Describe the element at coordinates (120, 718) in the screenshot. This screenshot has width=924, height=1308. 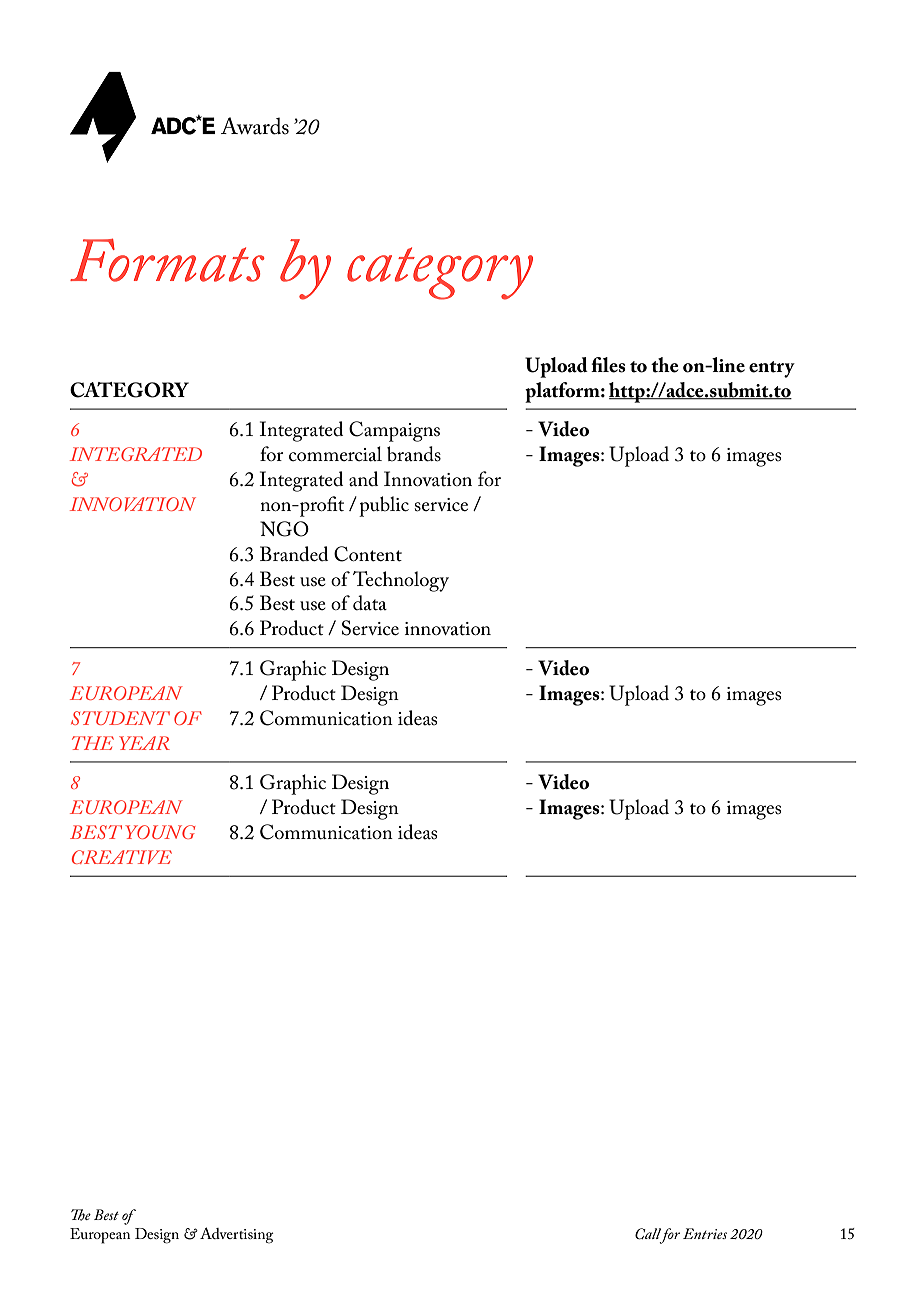
I see `STUDENT` at that location.
